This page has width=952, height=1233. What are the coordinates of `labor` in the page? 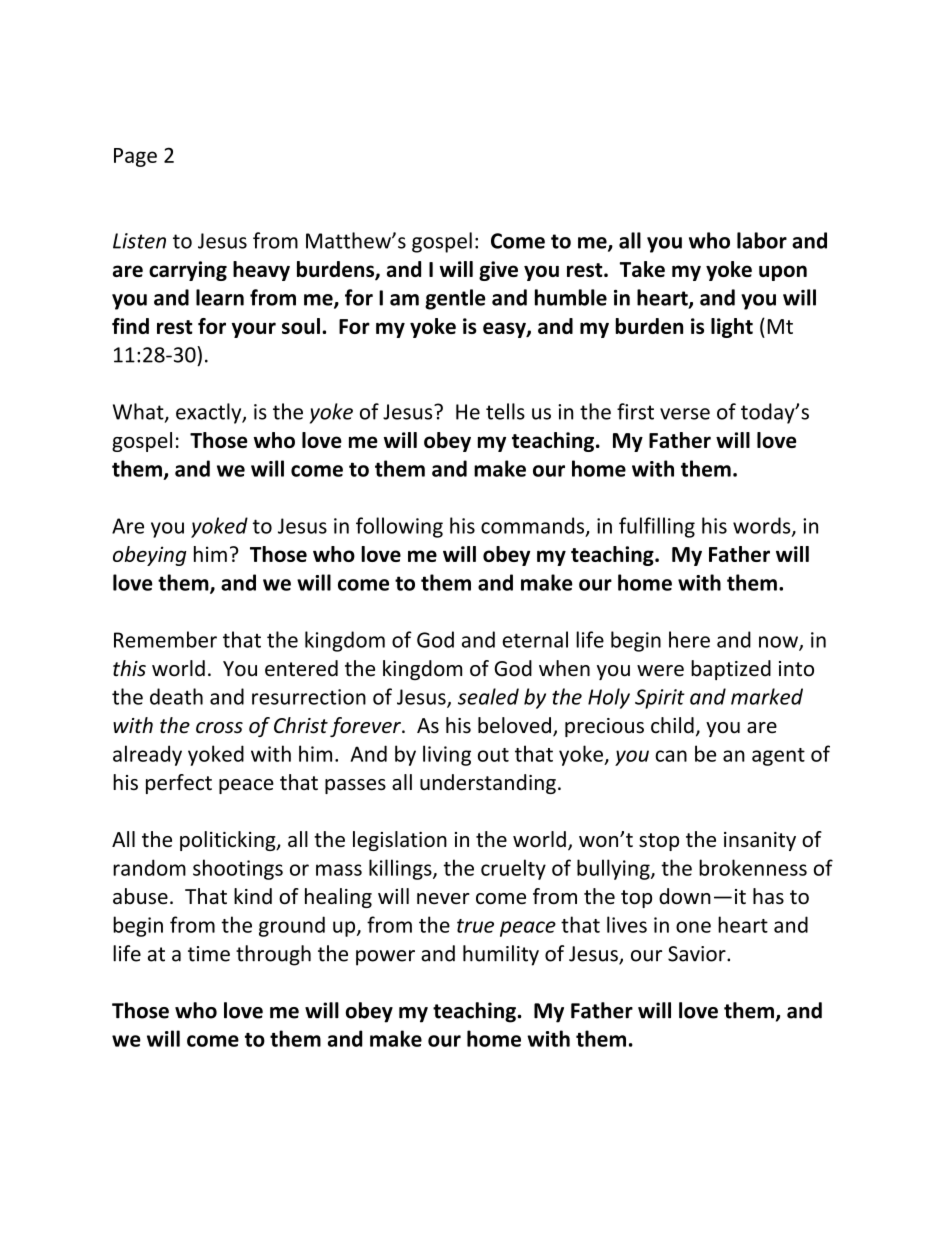 It's located at (762, 240).
